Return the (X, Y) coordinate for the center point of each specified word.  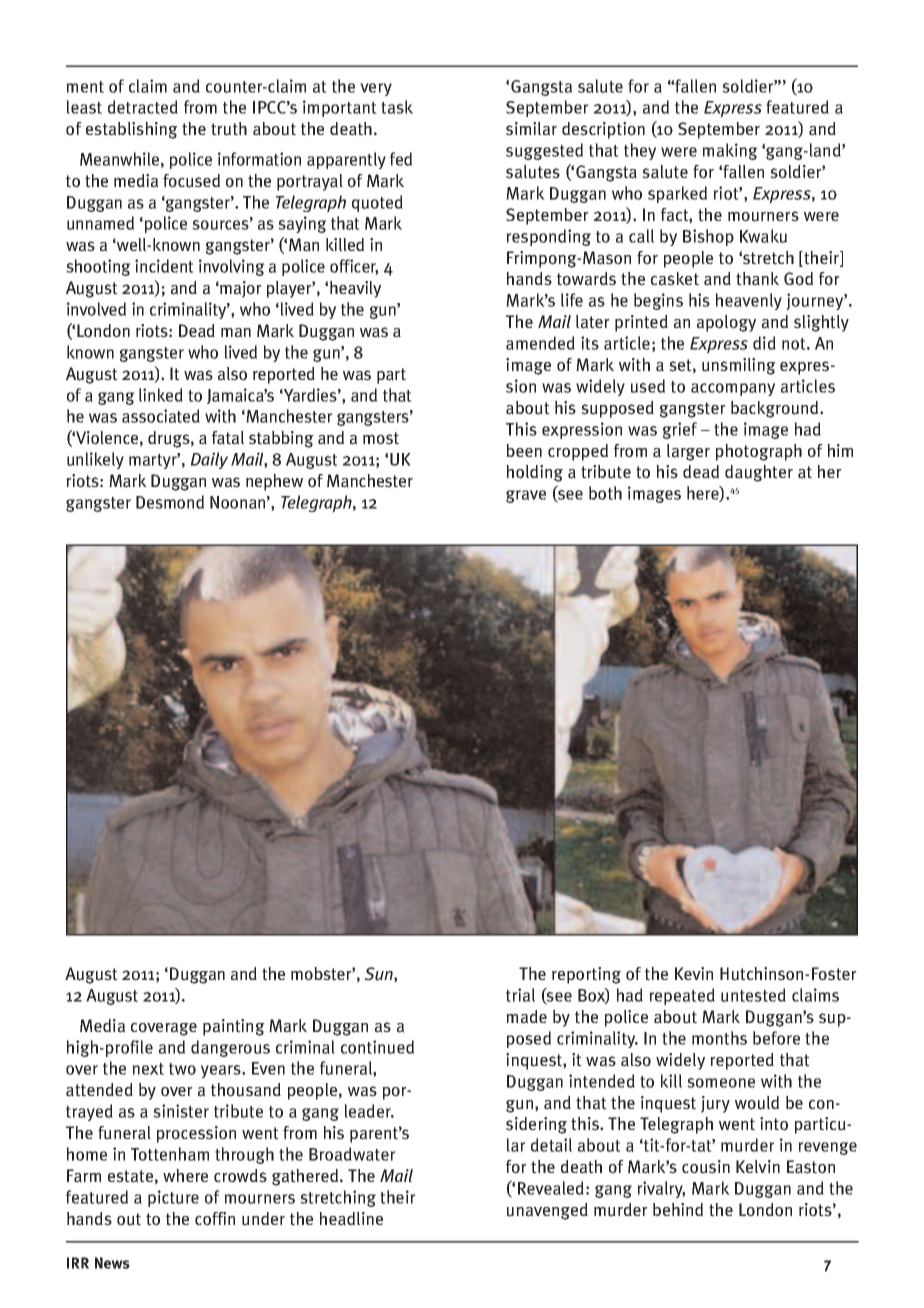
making (730, 151)
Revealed (551, 1188)
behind (678, 1209)
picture (173, 1198)
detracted (143, 107)
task (397, 107)
